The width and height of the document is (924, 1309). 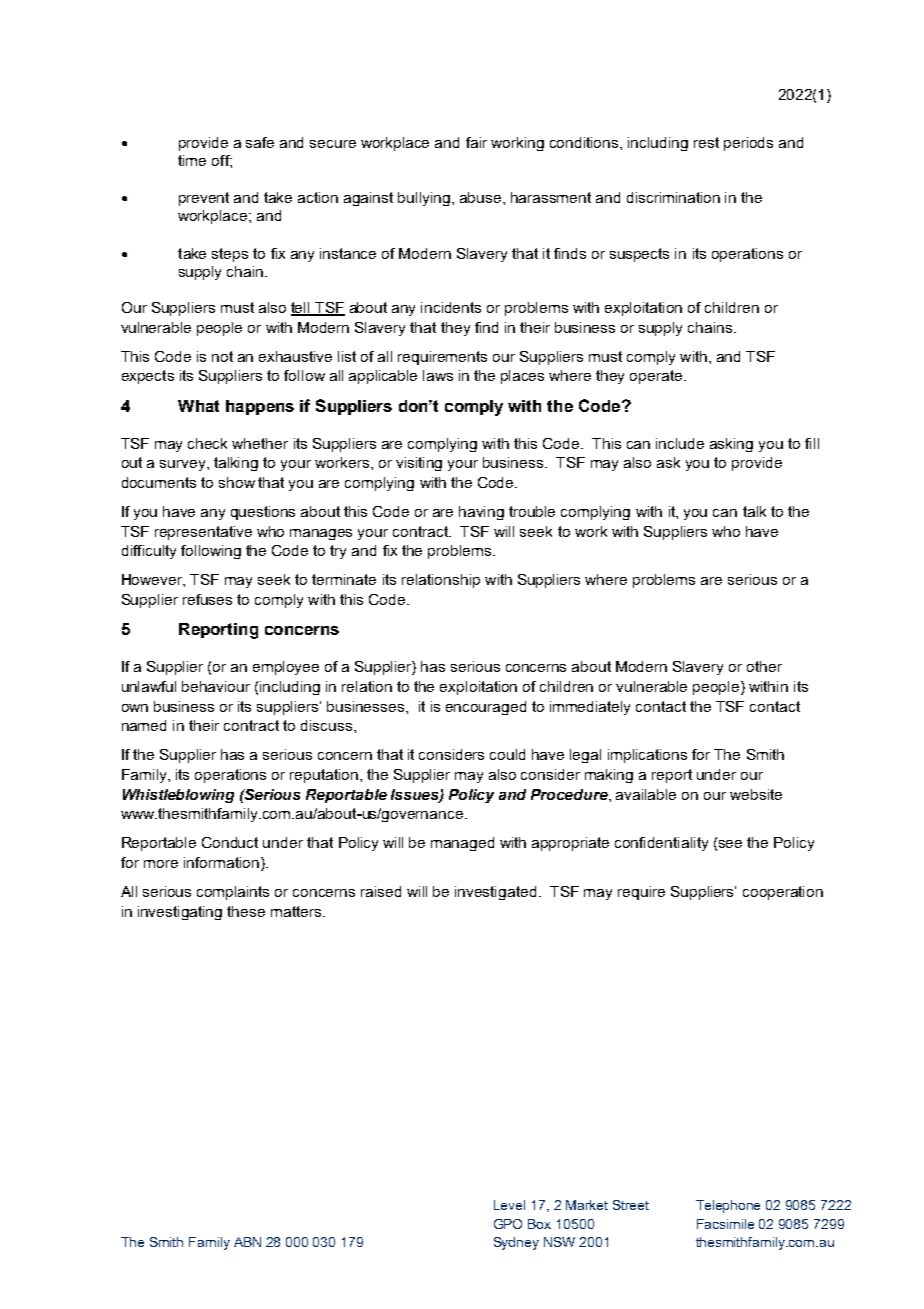 What do you see at coordinates (509, 1205) in the document?
I see `Level` at bounding box center [509, 1205].
